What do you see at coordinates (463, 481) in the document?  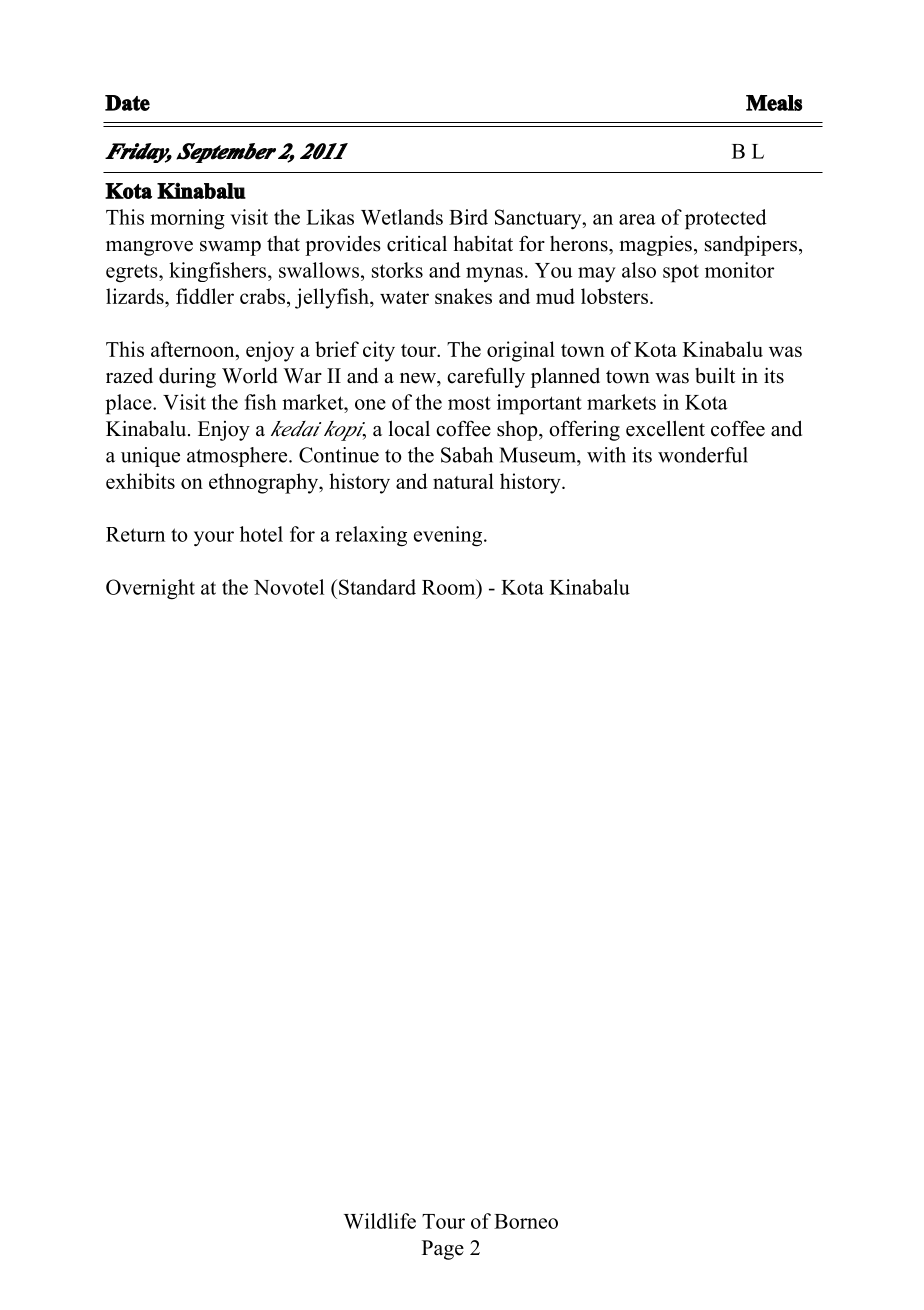 I see `natural` at bounding box center [463, 481].
